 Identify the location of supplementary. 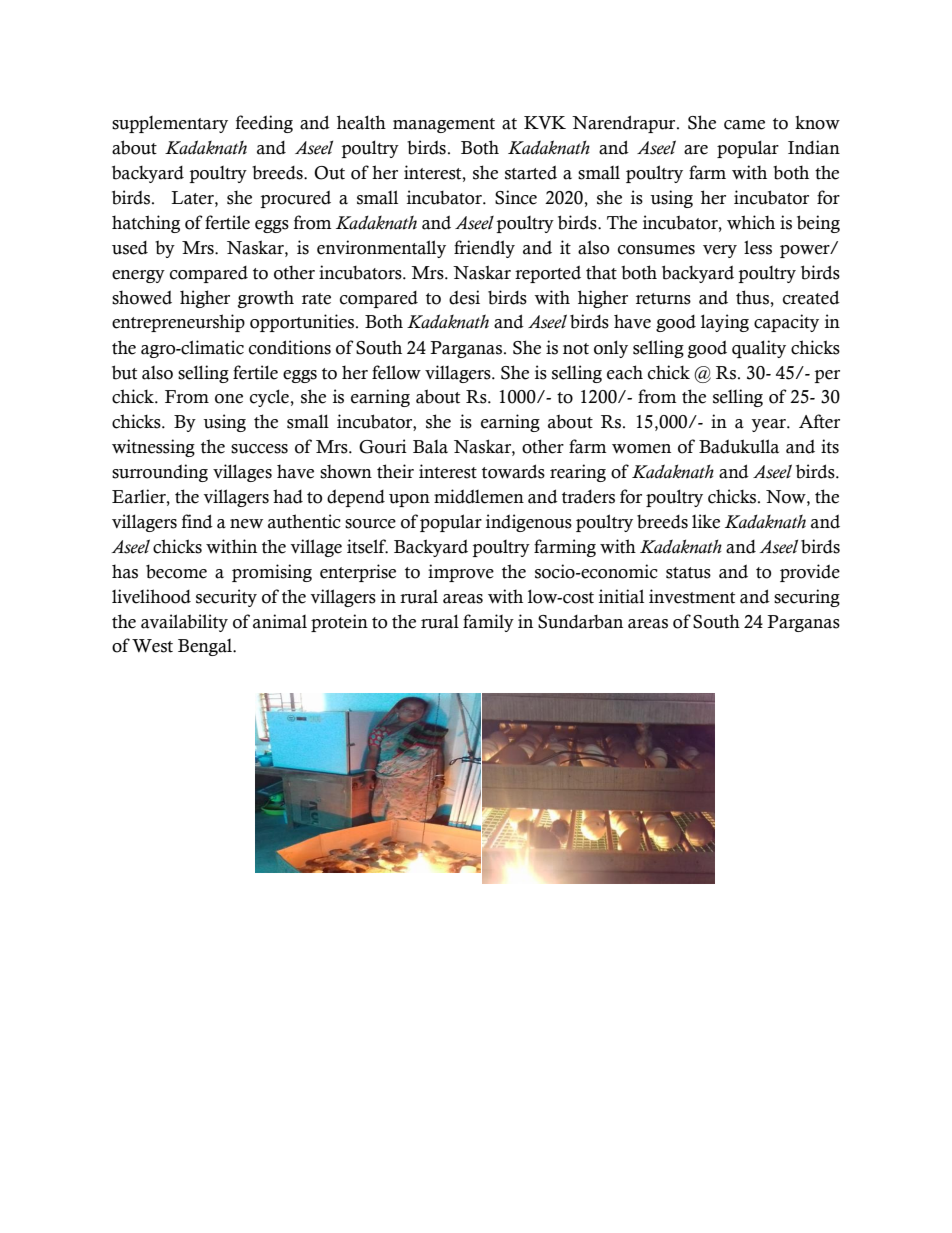
(170, 124).
